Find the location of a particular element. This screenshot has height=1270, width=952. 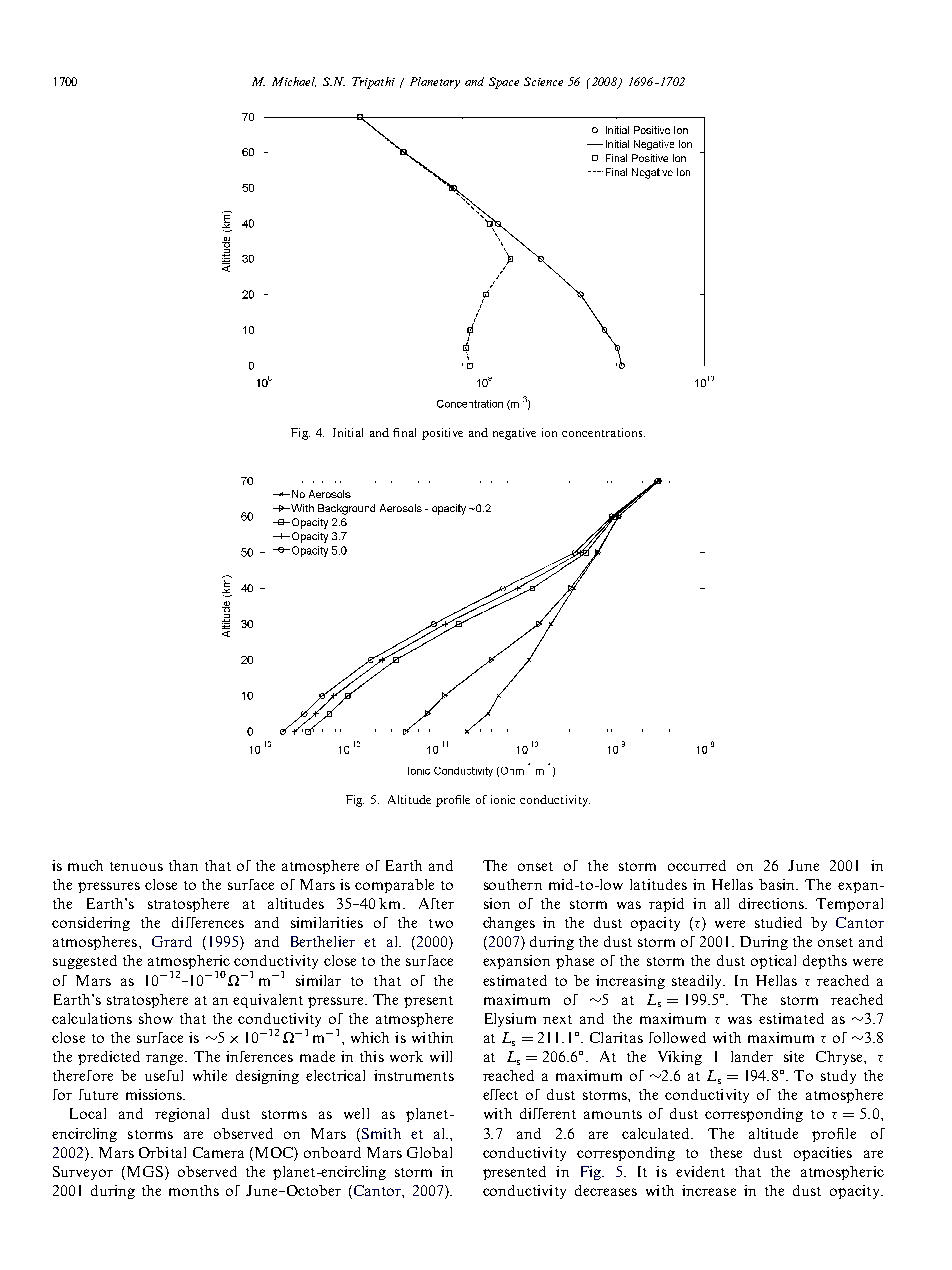

ionic is located at coordinates (503, 799).
